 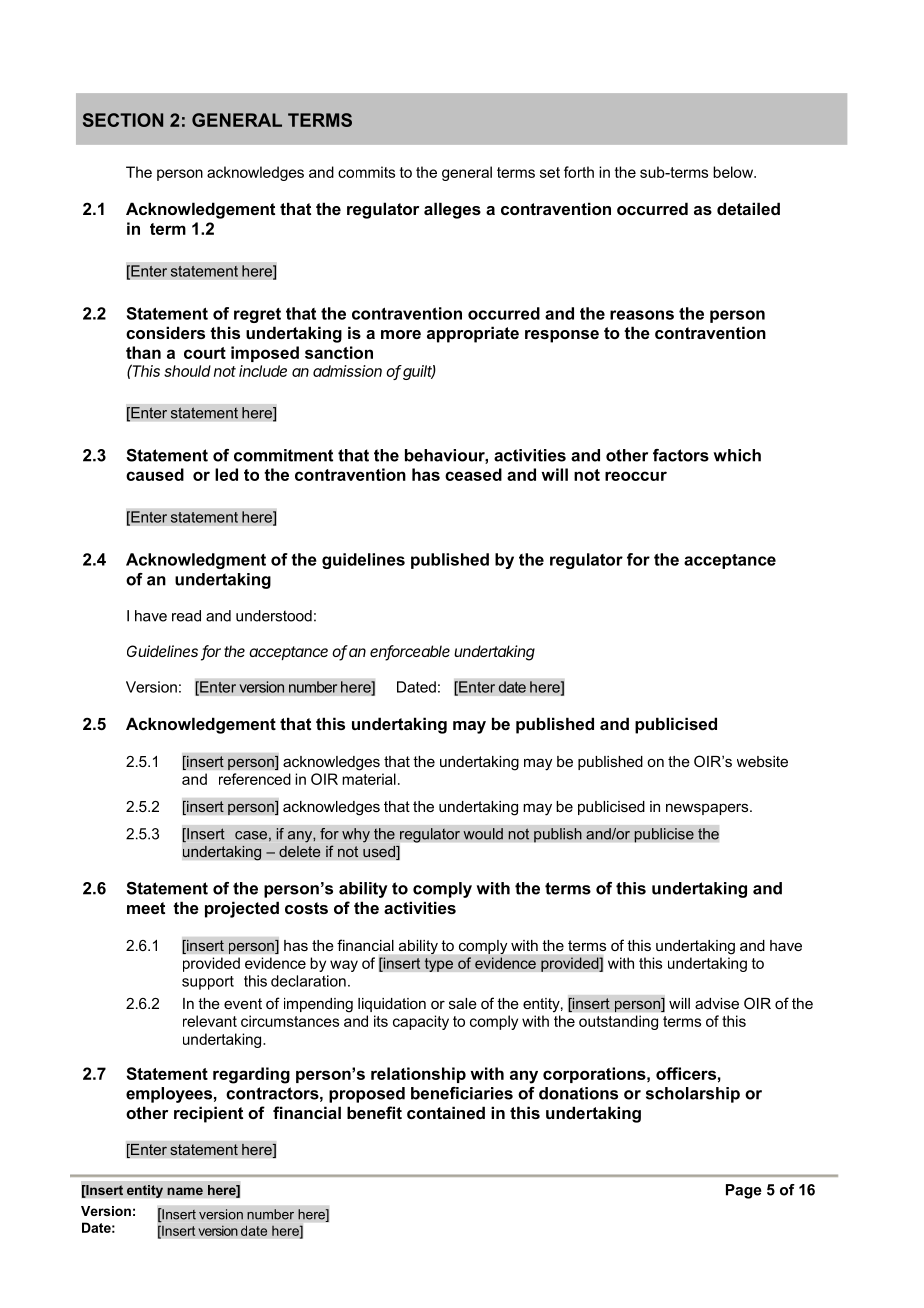 What do you see at coordinates (473, 474) in the image?
I see `ceased` at bounding box center [473, 474].
